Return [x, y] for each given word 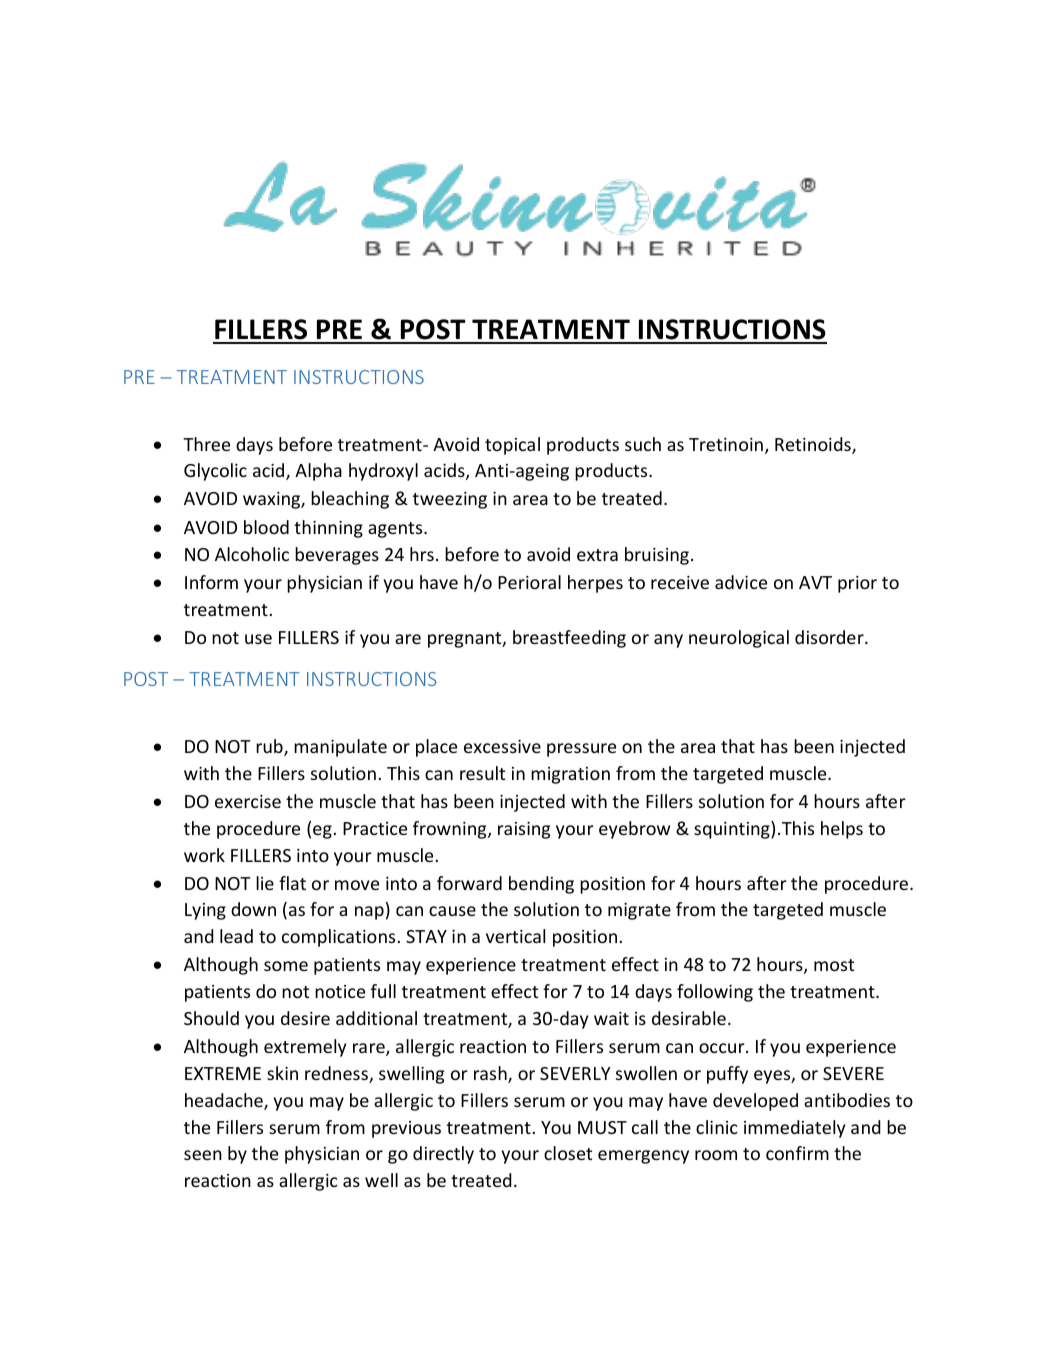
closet [568, 1153]
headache [225, 1101]
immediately [794, 1129]
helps [842, 830]
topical [512, 446]
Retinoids [814, 445]
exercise [248, 801]
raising [524, 830]
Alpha [318, 472]
